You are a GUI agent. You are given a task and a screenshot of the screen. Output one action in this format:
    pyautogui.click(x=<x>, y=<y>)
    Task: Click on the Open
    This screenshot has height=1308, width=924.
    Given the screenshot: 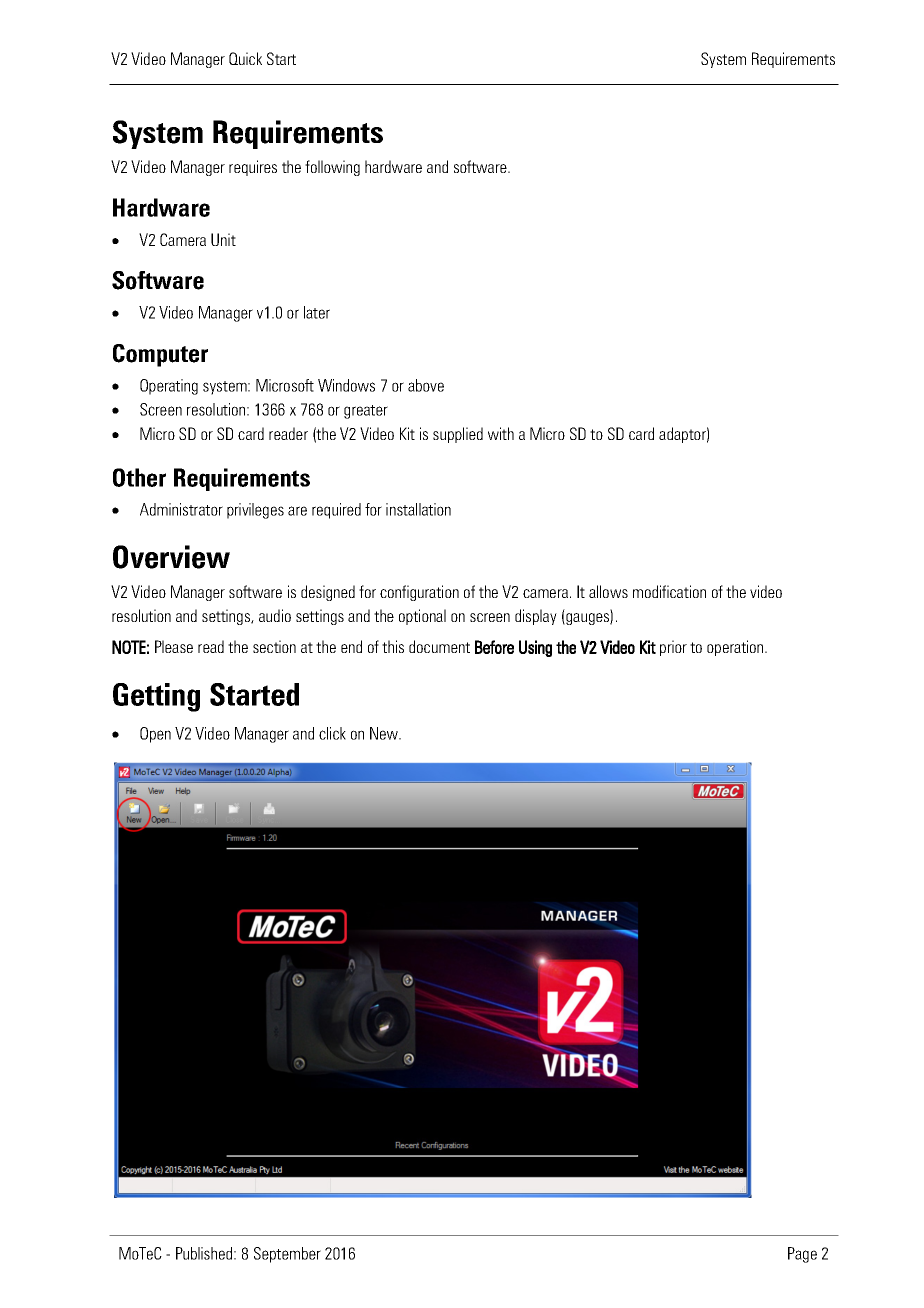 What is the action you would take?
    pyautogui.click(x=155, y=735)
